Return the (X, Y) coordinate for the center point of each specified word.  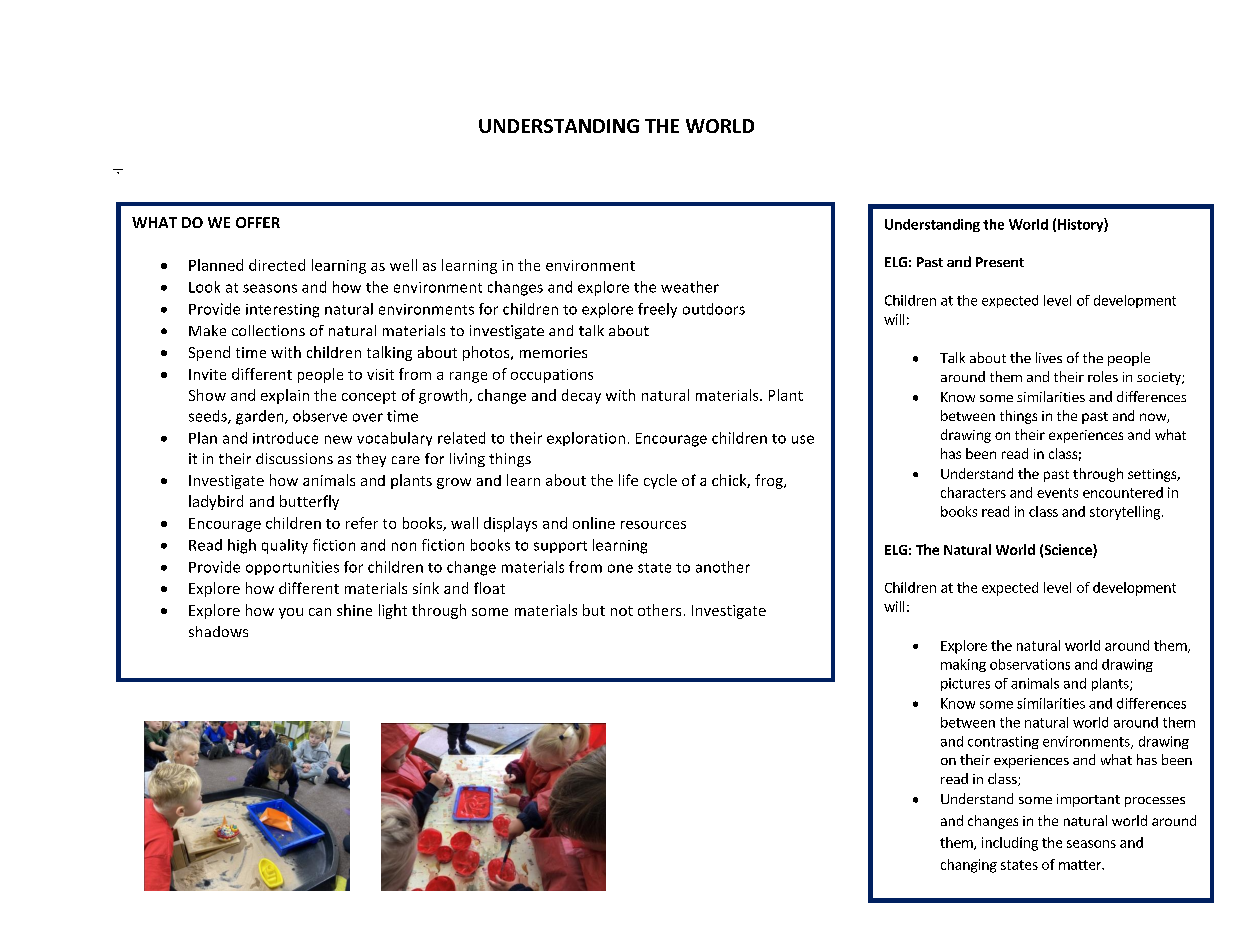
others (659, 610)
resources (653, 525)
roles (1103, 376)
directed (277, 265)
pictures (965, 684)
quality (285, 546)
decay (581, 396)
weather (690, 287)
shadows (218, 631)
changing (969, 866)
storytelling (1125, 513)
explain (285, 396)
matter (1081, 865)
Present (1000, 262)
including (1010, 844)
